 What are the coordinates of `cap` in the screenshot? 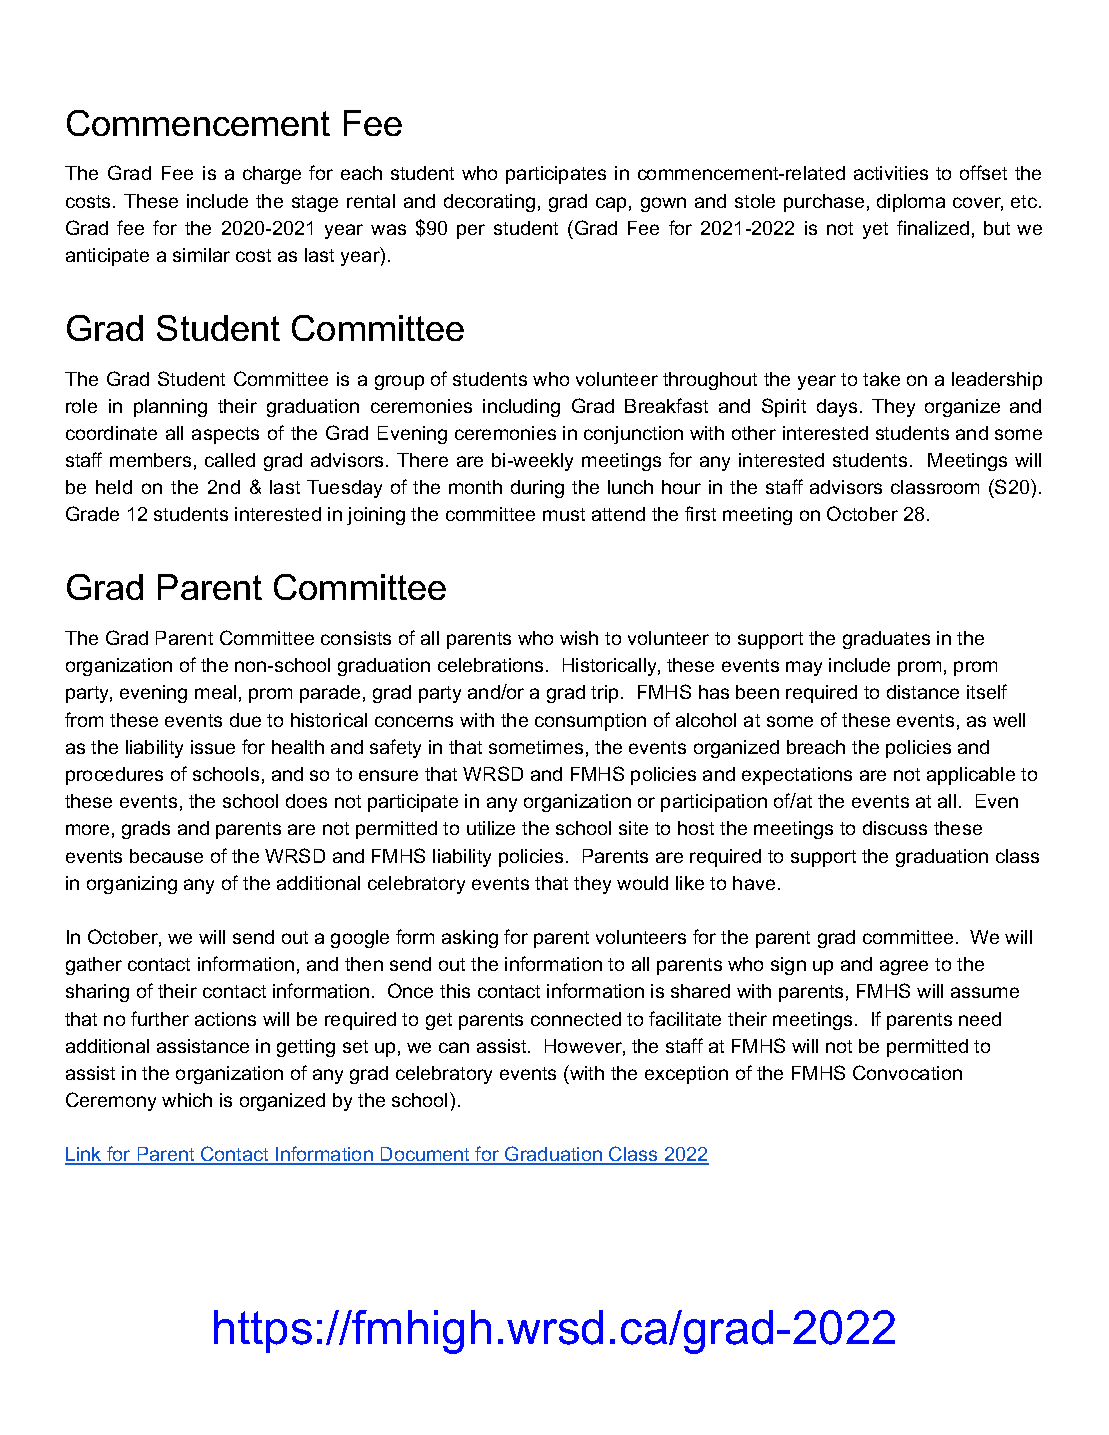 It's located at (611, 204).
